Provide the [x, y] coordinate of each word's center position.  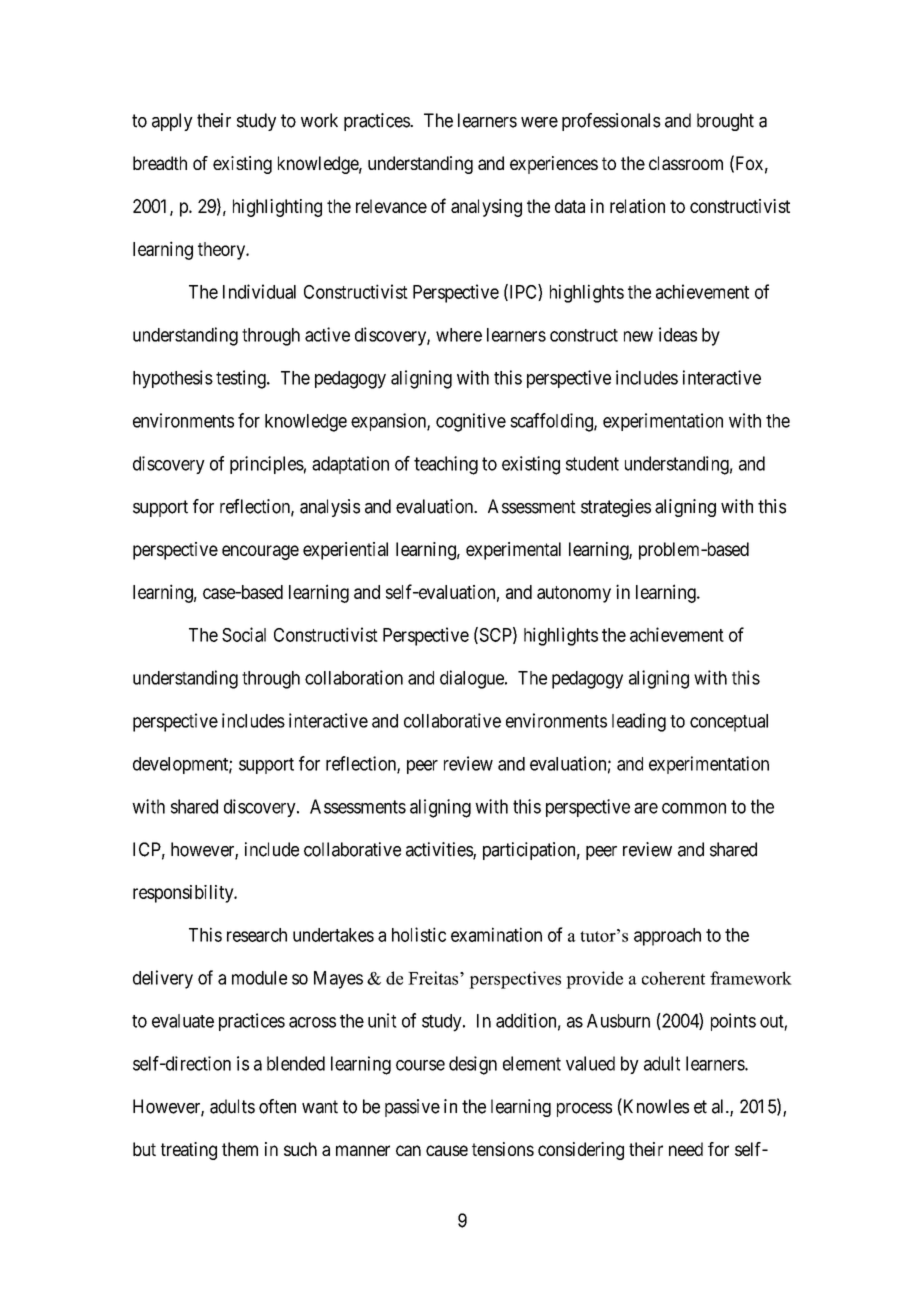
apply [172, 122]
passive [412, 1108]
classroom [686, 163]
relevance [391, 206]
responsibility [184, 894]
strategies [616, 508]
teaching [446, 465]
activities [440, 850]
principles [267, 465]
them [240, 1149]
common [694, 808]
